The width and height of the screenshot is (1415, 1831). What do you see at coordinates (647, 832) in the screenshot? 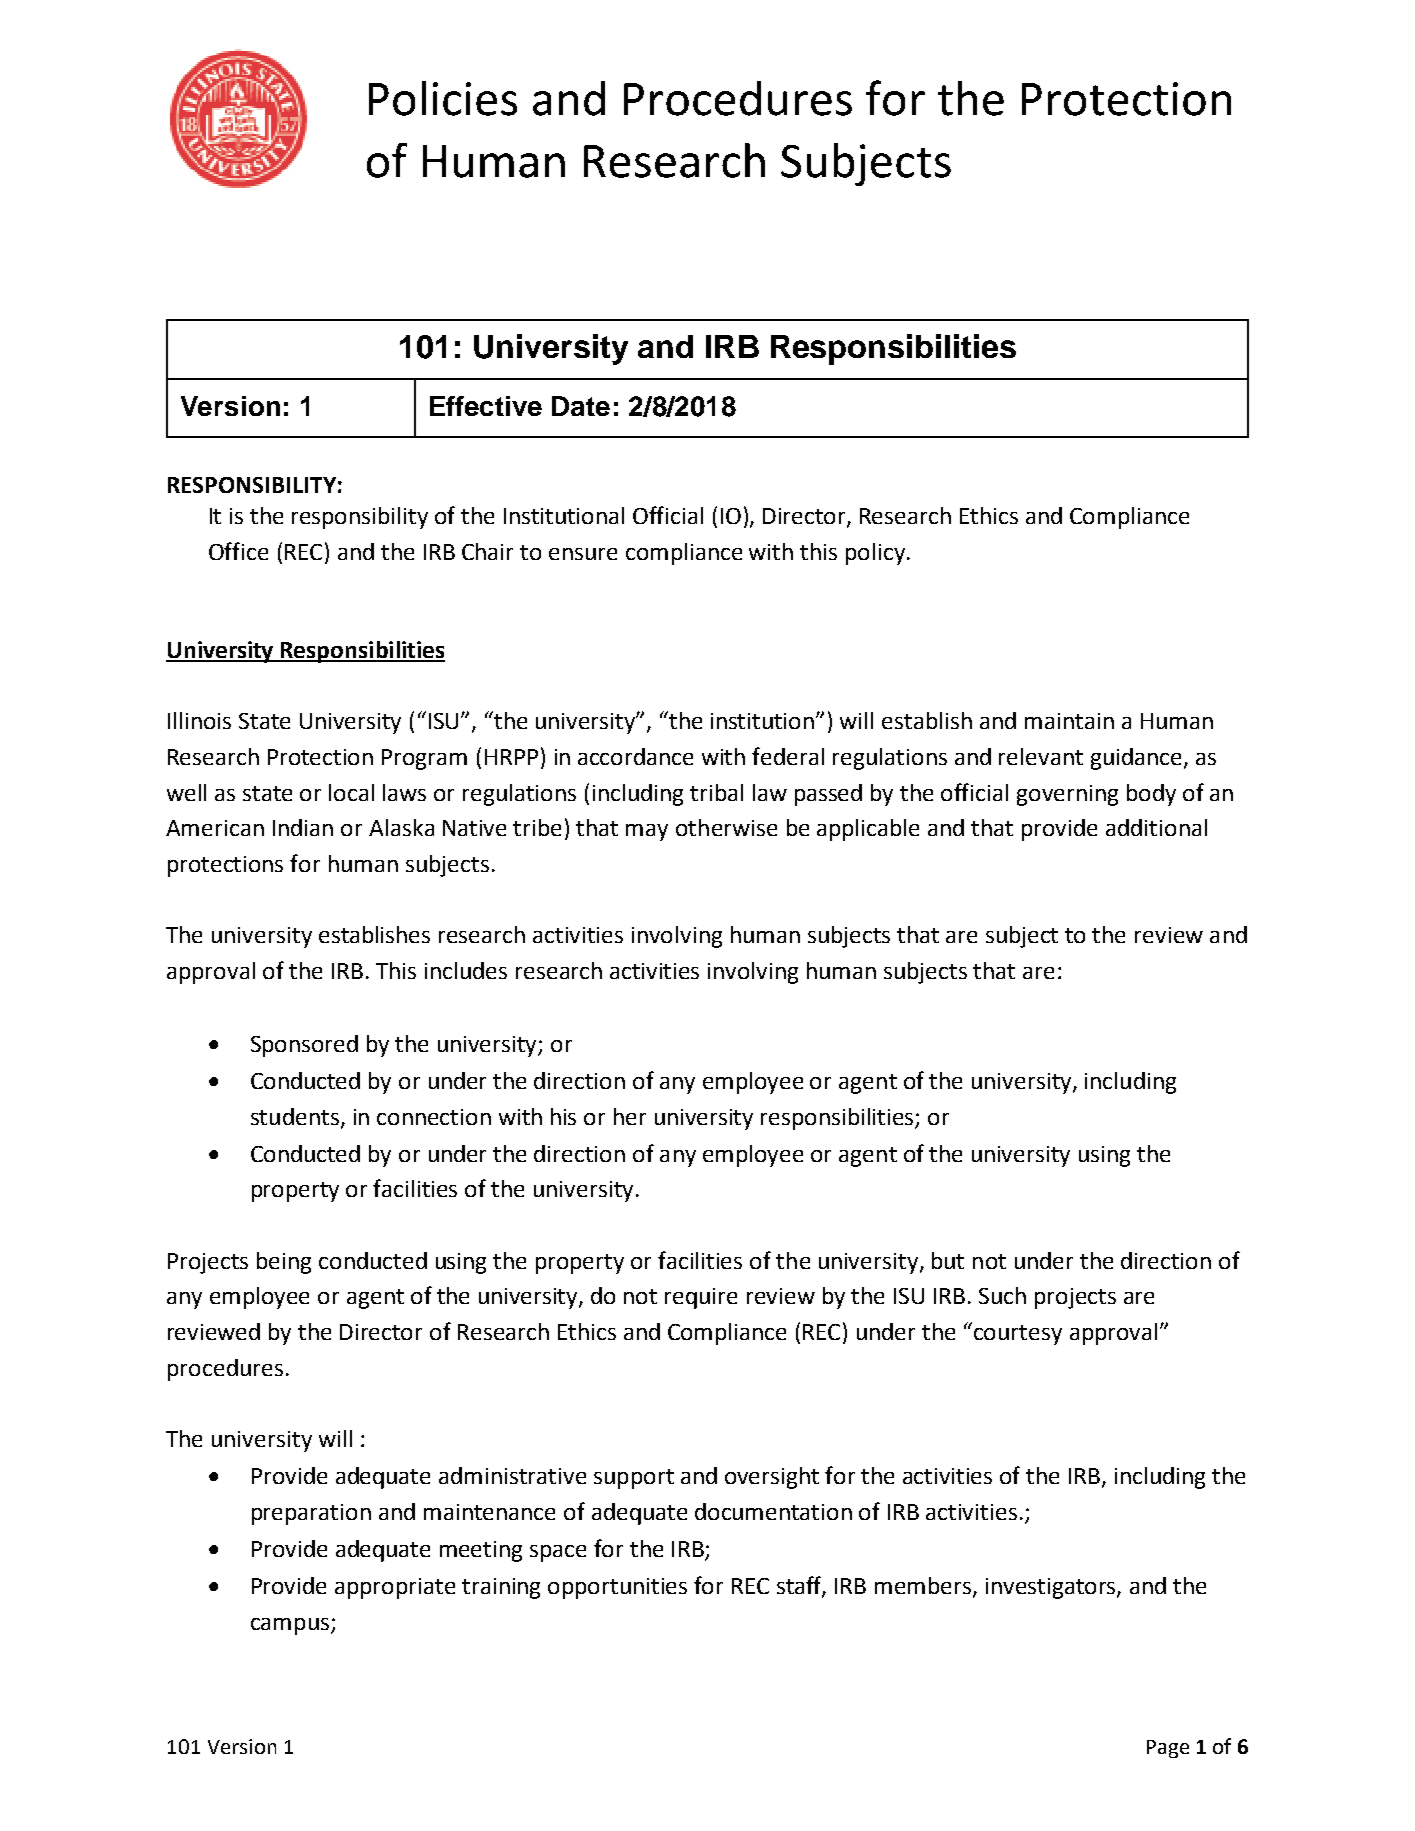
I see `may` at bounding box center [647, 832].
